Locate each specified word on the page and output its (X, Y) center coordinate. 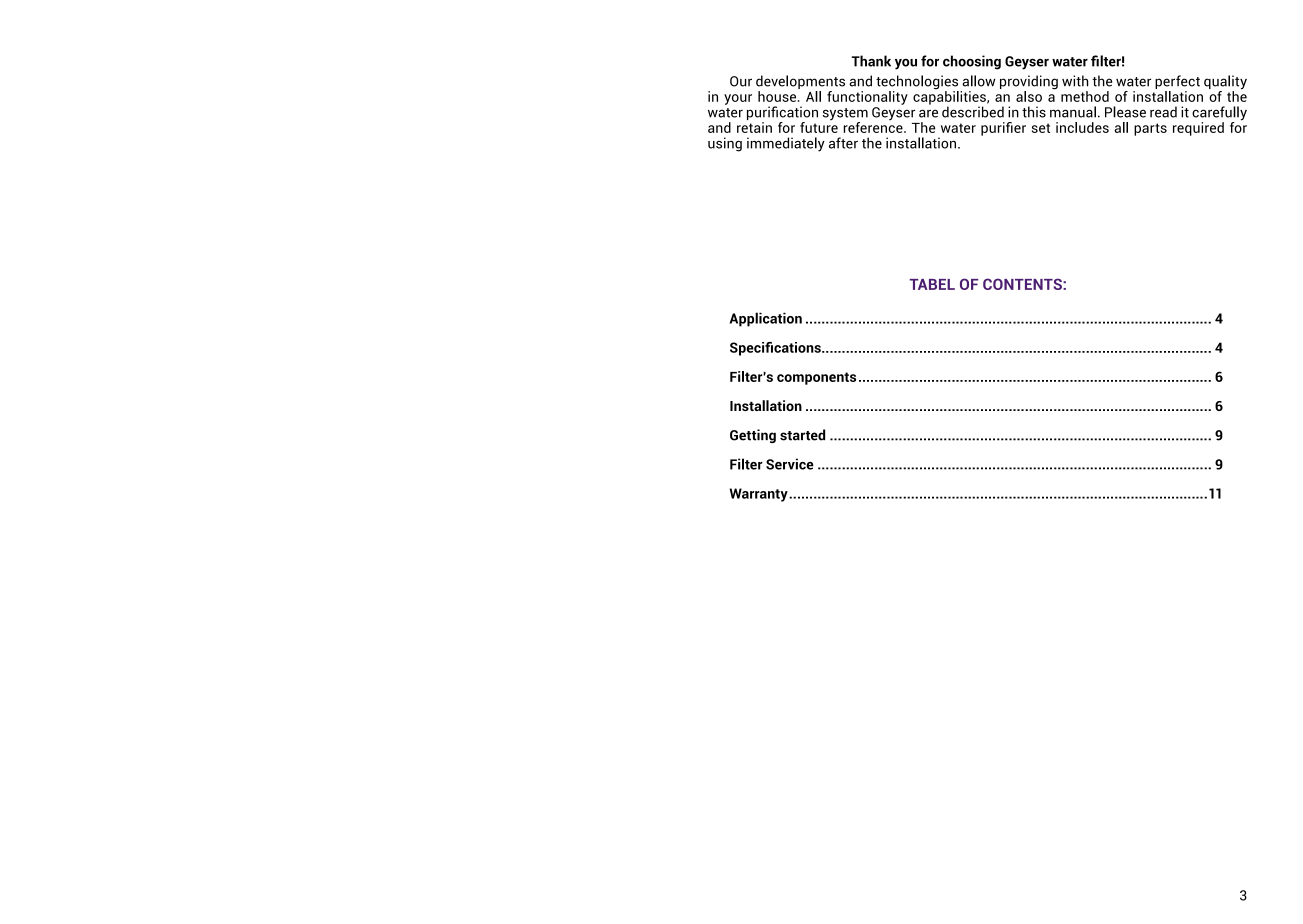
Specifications (776, 349)
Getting (753, 436)
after (843, 143)
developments (800, 83)
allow (979, 81)
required (1198, 129)
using (725, 144)
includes (1082, 127)
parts (1150, 129)
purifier (1003, 129)
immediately (786, 144)
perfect (1177, 83)
